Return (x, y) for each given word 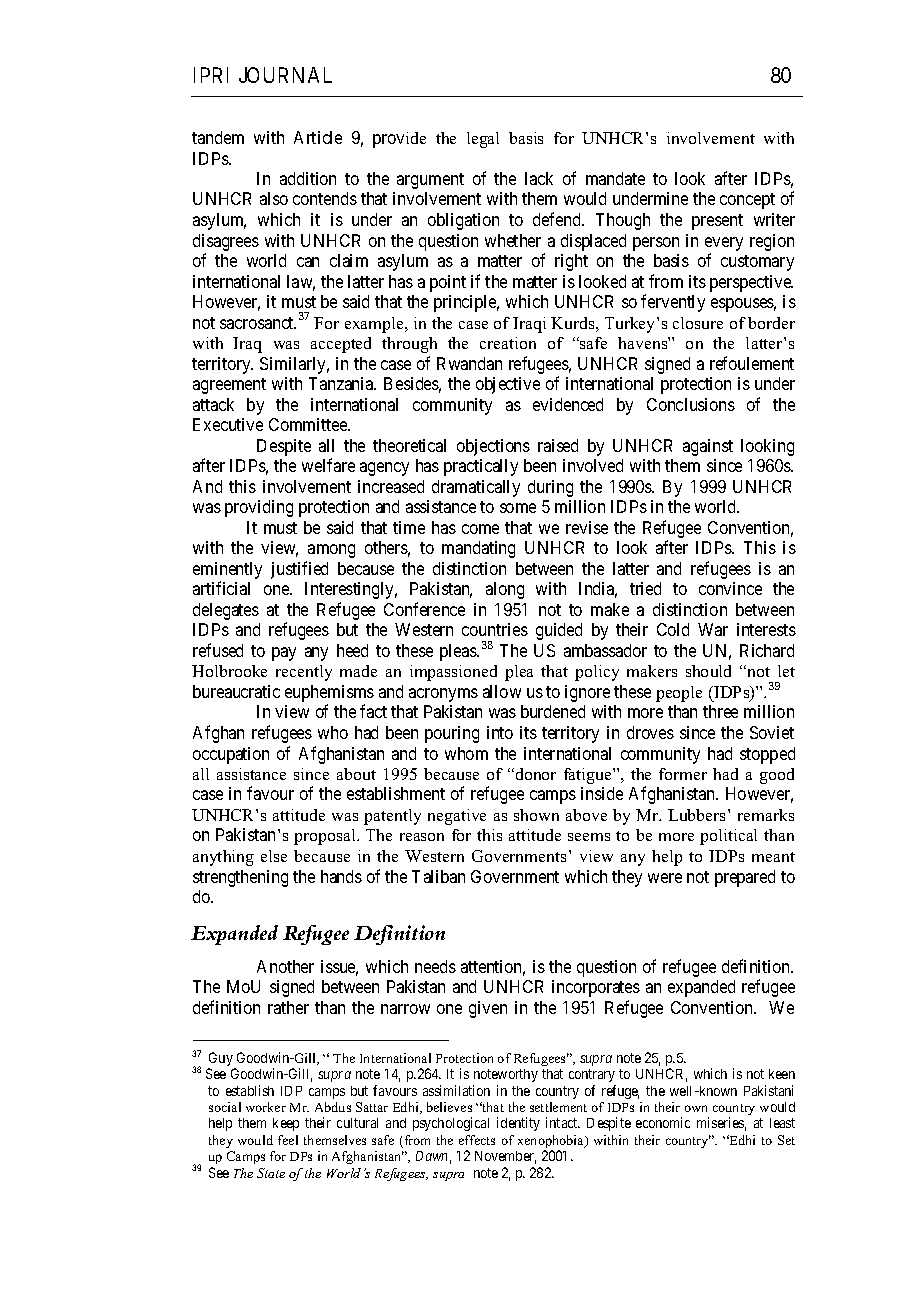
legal (483, 140)
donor (534, 774)
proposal (326, 837)
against (708, 447)
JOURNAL (285, 75)
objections (493, 447)
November (505, 1157)
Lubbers (696, 815)
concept (747, 201)
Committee (309, 424)
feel (288, 1140)
